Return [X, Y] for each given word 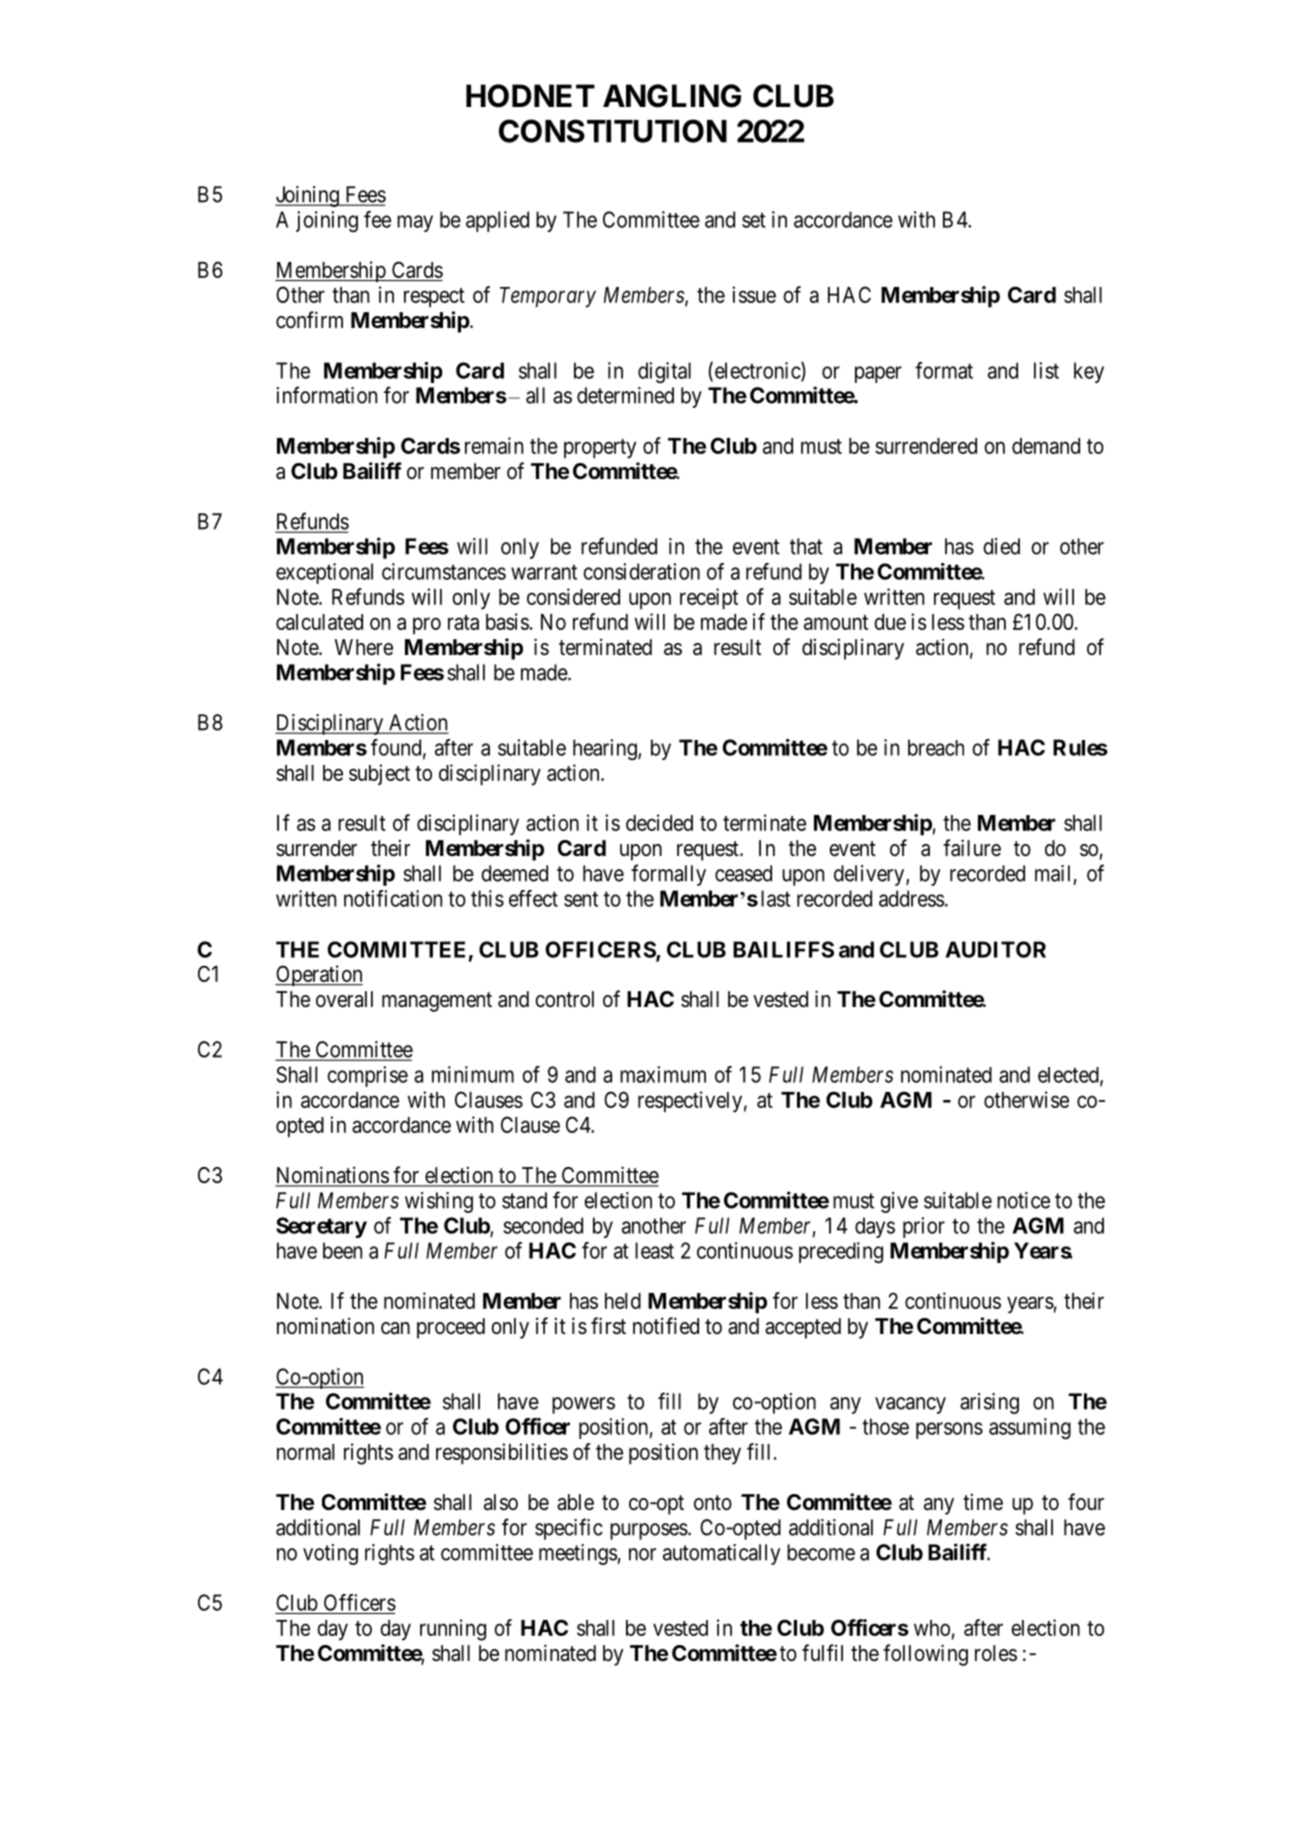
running [453, 1630]
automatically [721, 1554]
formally [668, 875]
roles [996, 1653]
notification [393, 898]
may [415, 223]
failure [972, 848]
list [1046, 370]
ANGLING [672, 96]
